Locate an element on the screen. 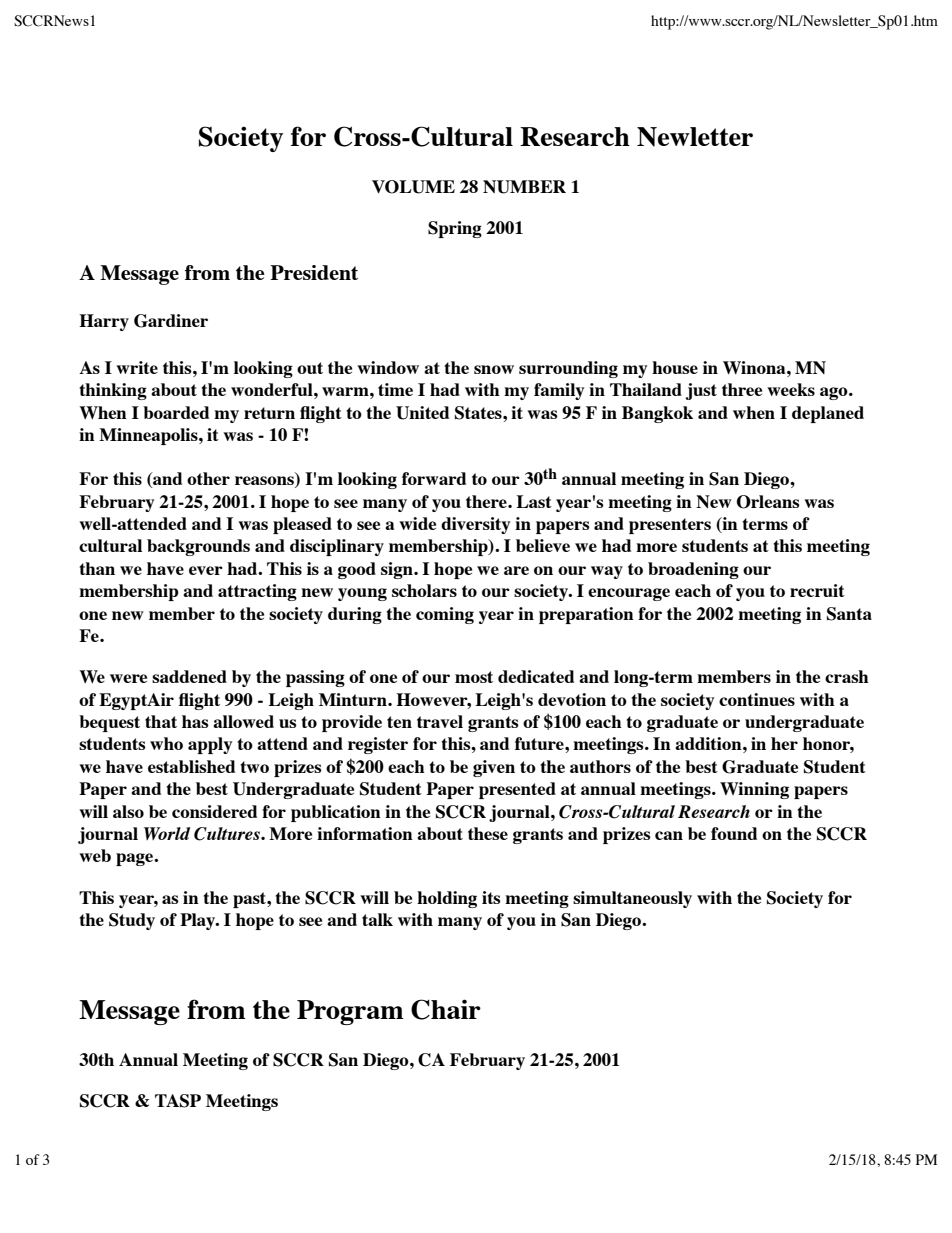  Spring is located at coordinates (455, 229).
